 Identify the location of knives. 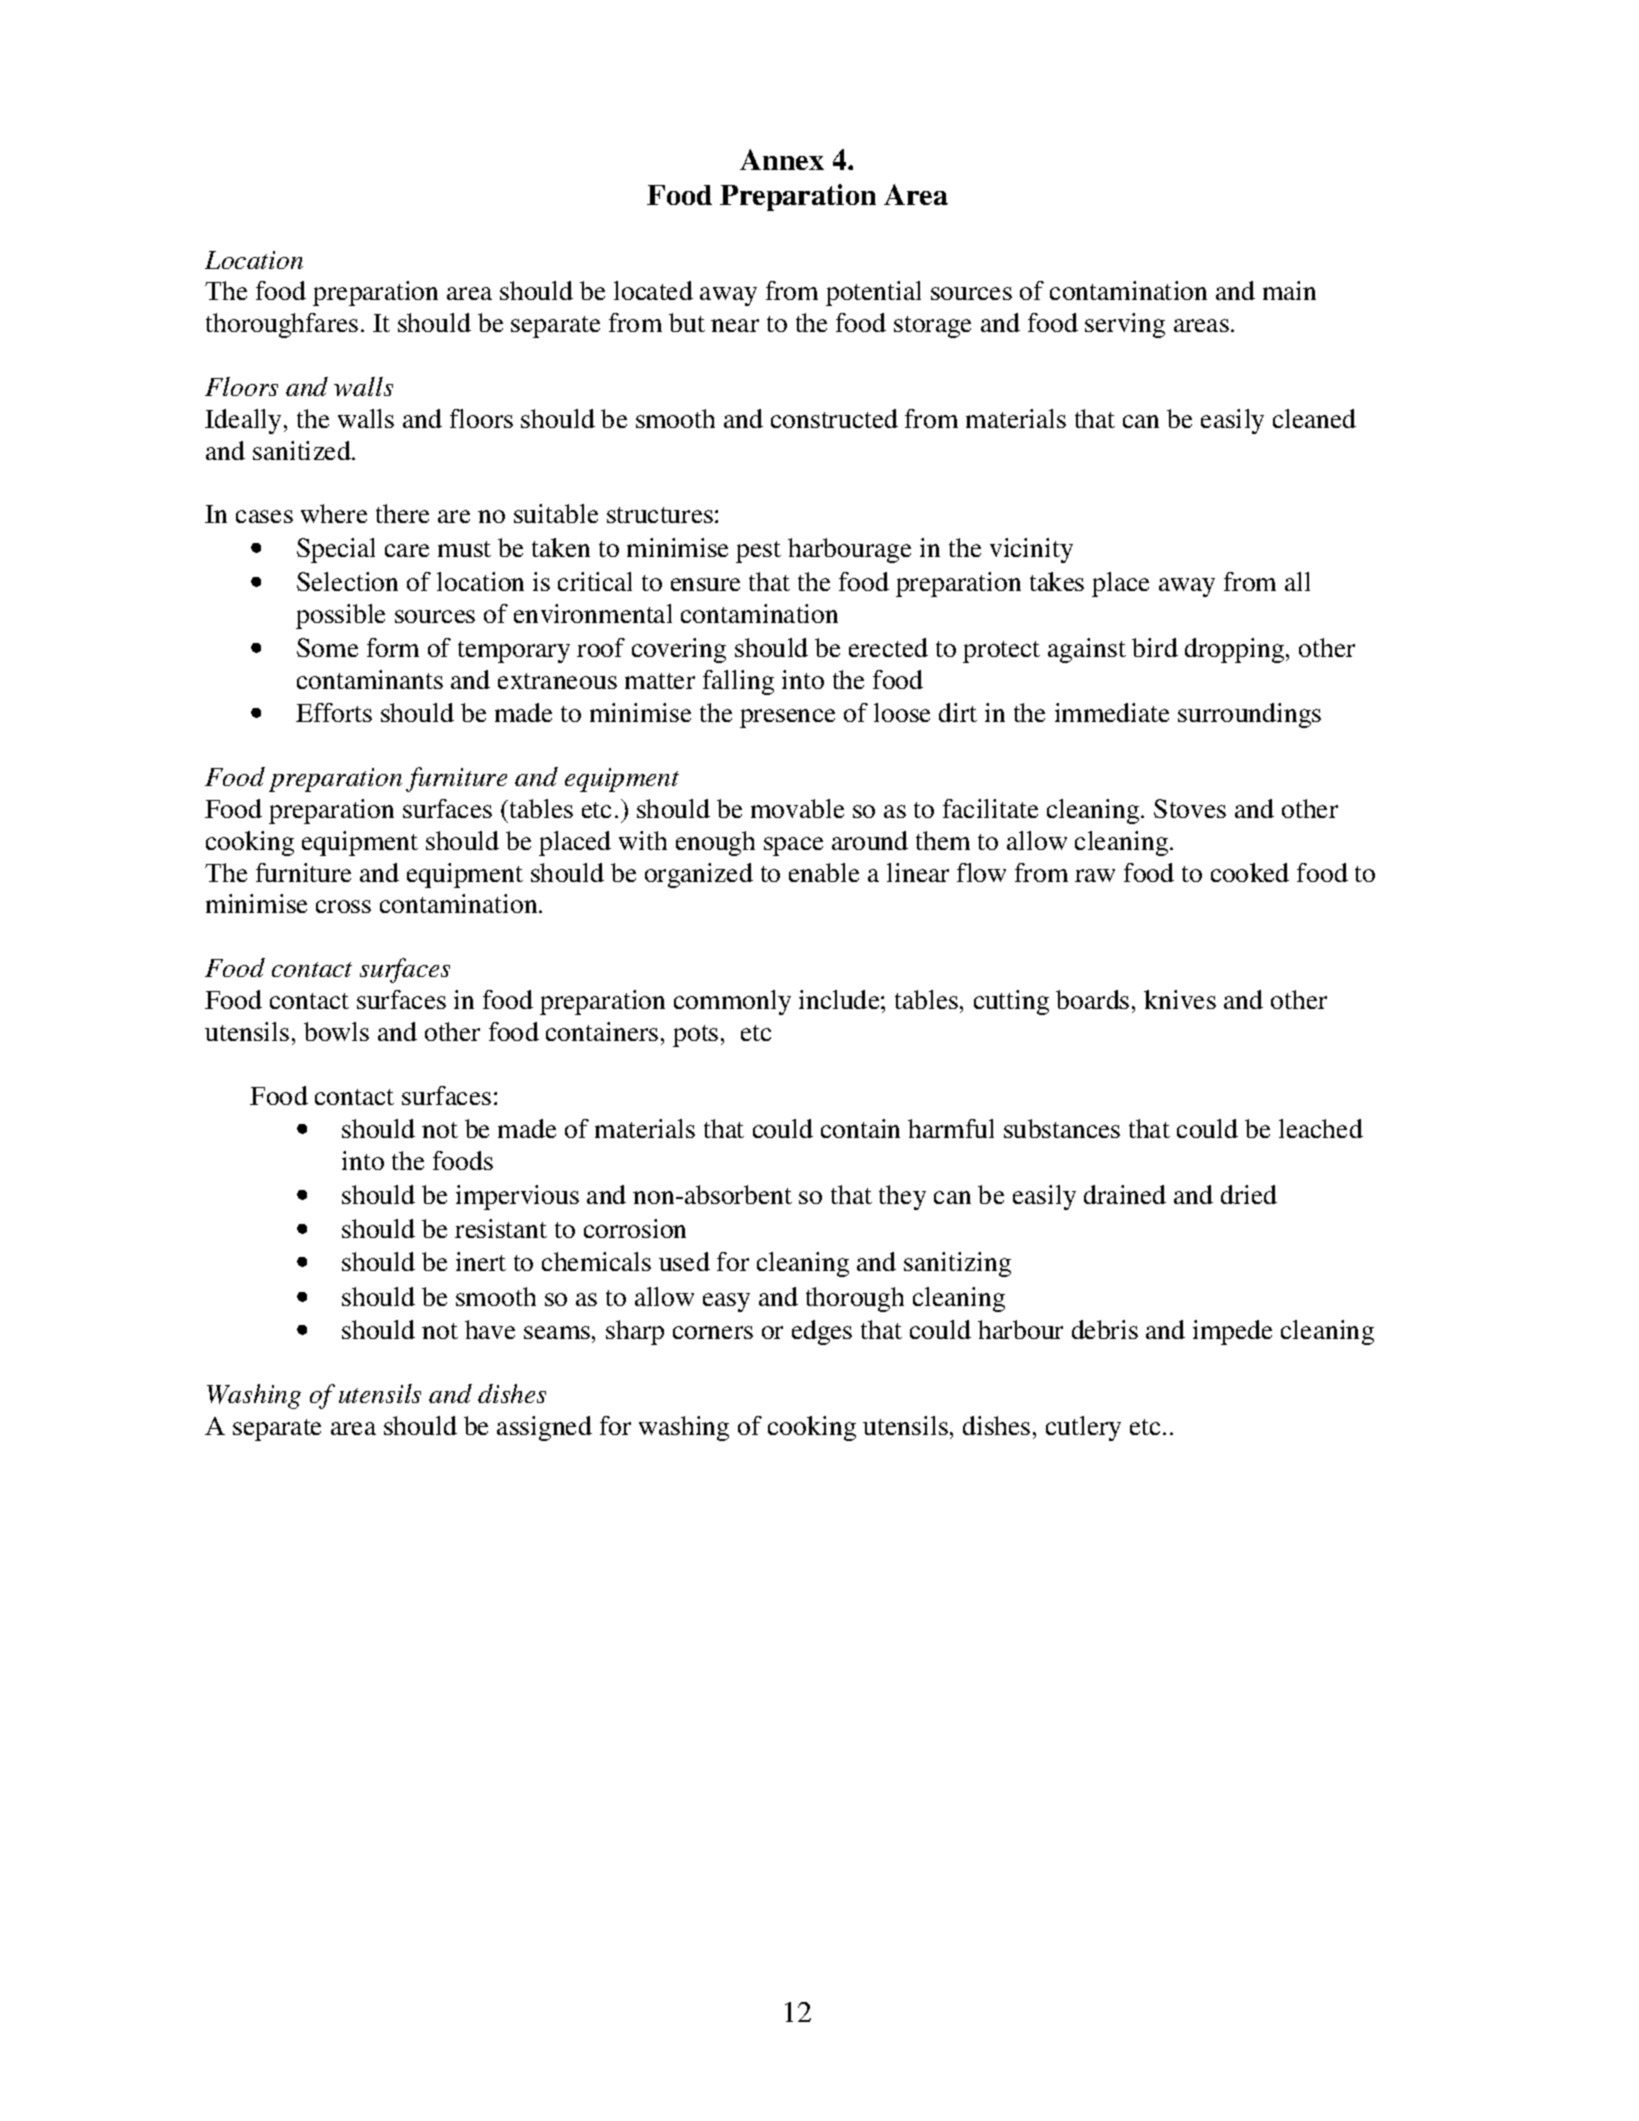
(1180, 999).
